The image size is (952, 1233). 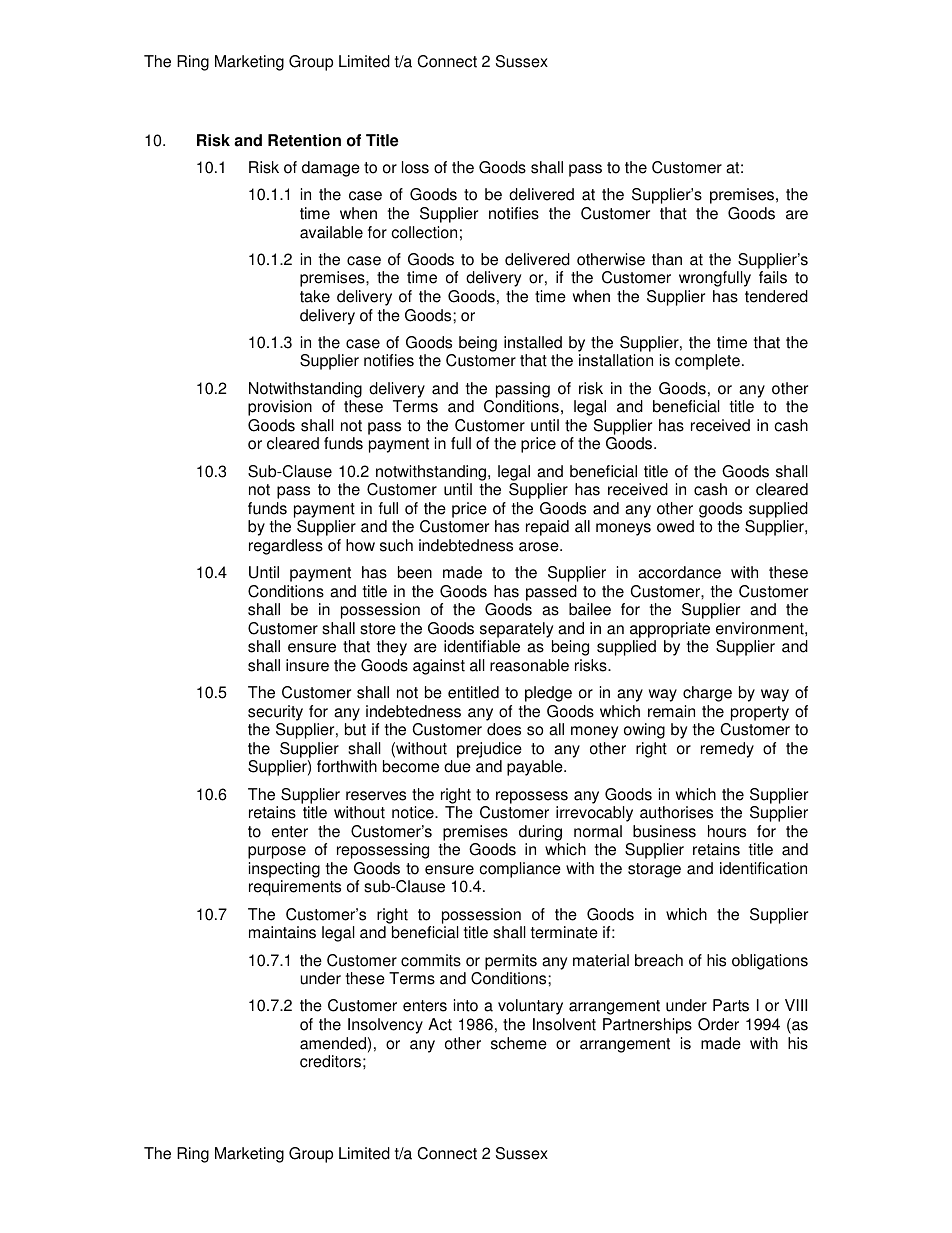 I want to click on payable, so click(x=536, y=768).
